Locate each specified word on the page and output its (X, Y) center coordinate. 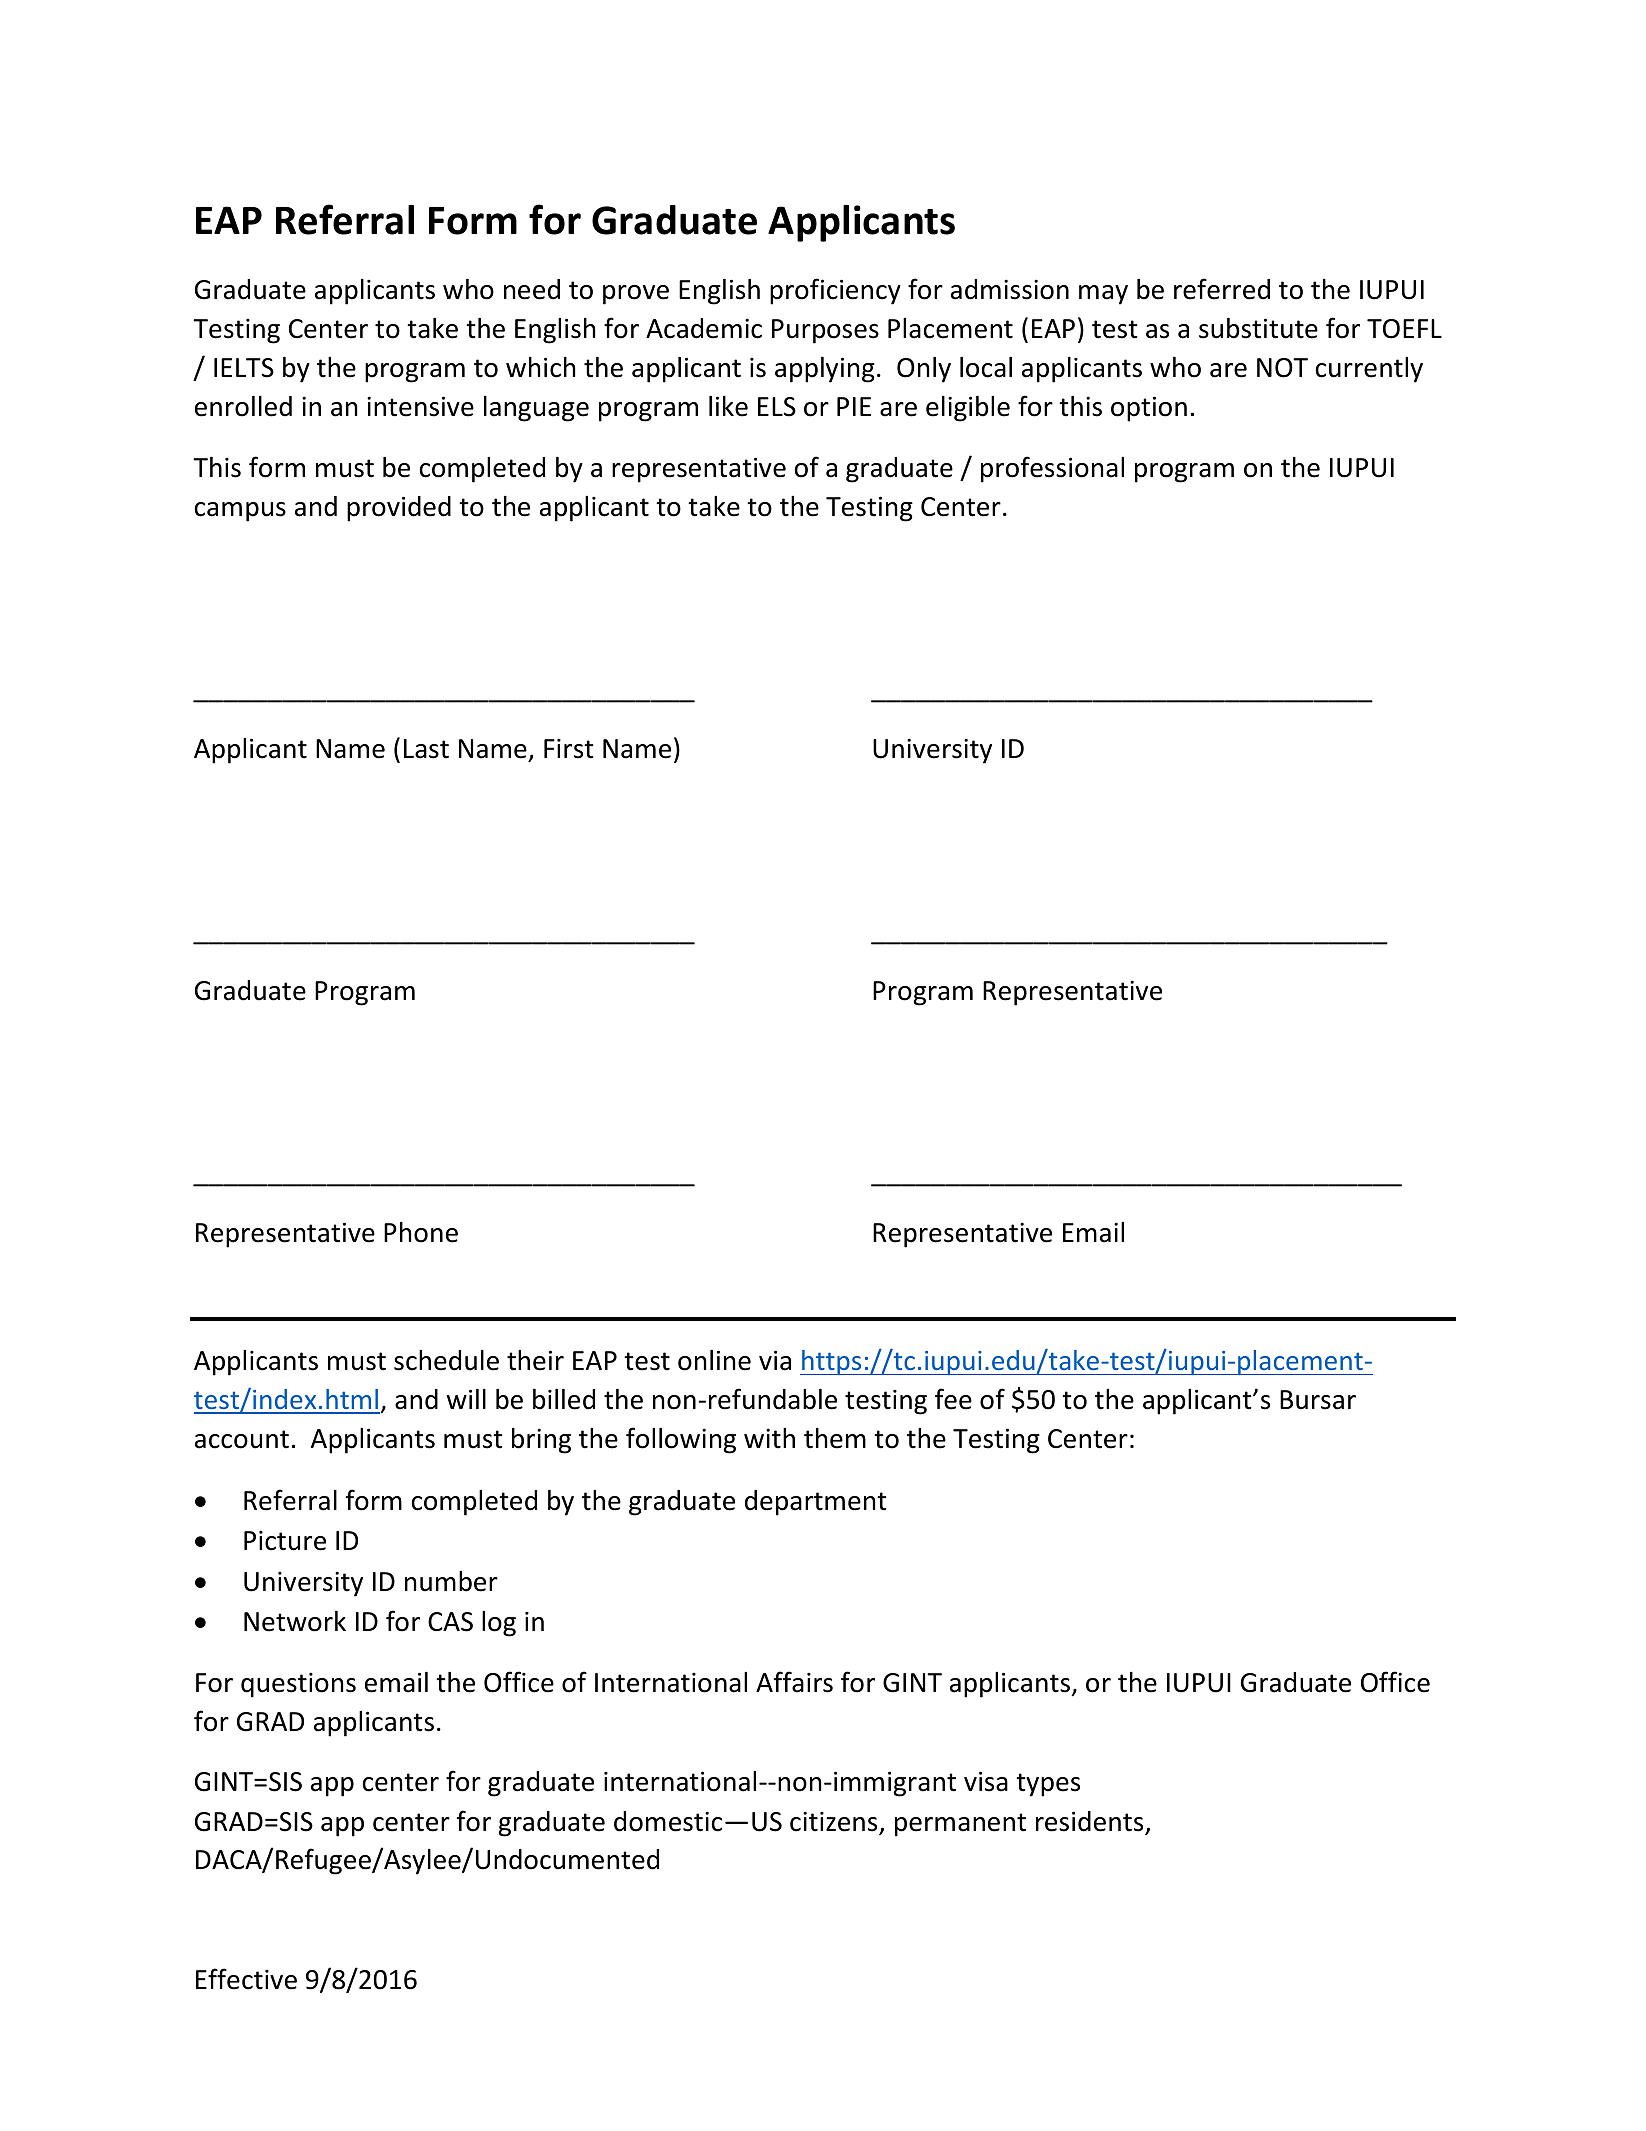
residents (1091, 1822)
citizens (835, 1822)
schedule (446, 1360)
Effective (246, 1979)
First (569, 748)
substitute (1258, 328)
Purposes (825, 331)
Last (426, 749)
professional (1052, 469)
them (835, 1438)
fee (953, 1399)
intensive (420, 406)
